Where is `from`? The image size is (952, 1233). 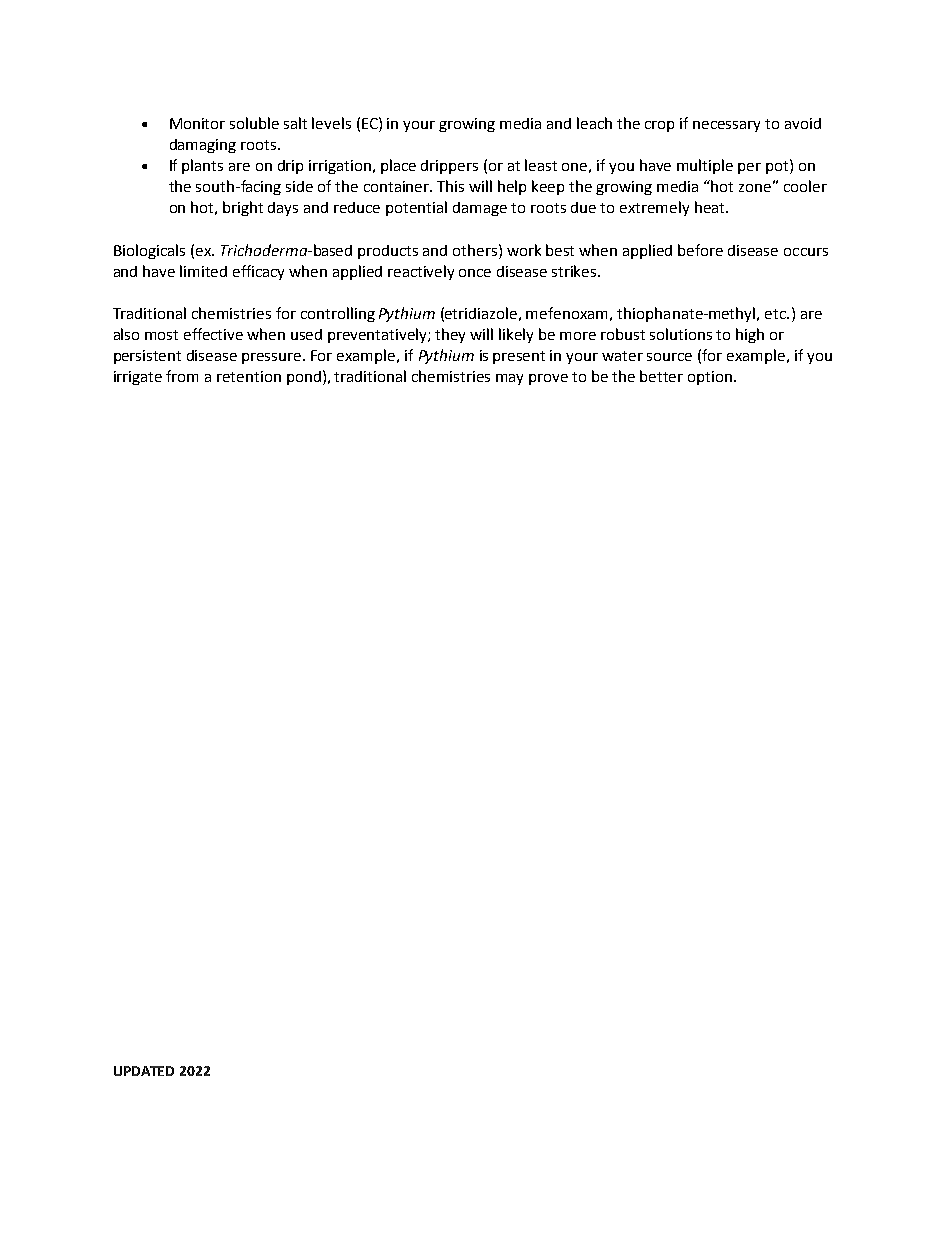
from is located at coordinates (182, 376).
